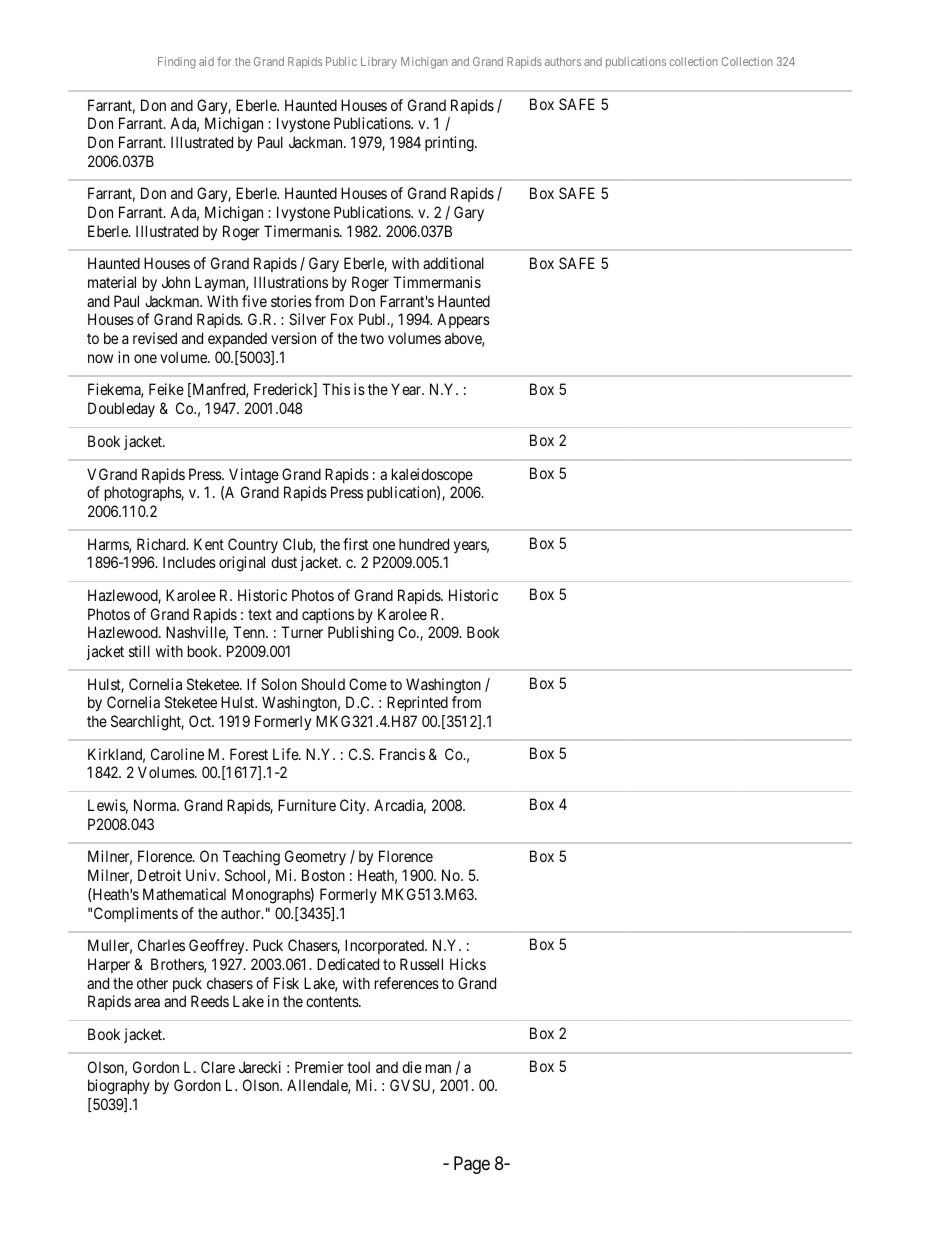 This screenshot has width=952, height=1233. I want to click on Reprinted, so click(417, 703).
